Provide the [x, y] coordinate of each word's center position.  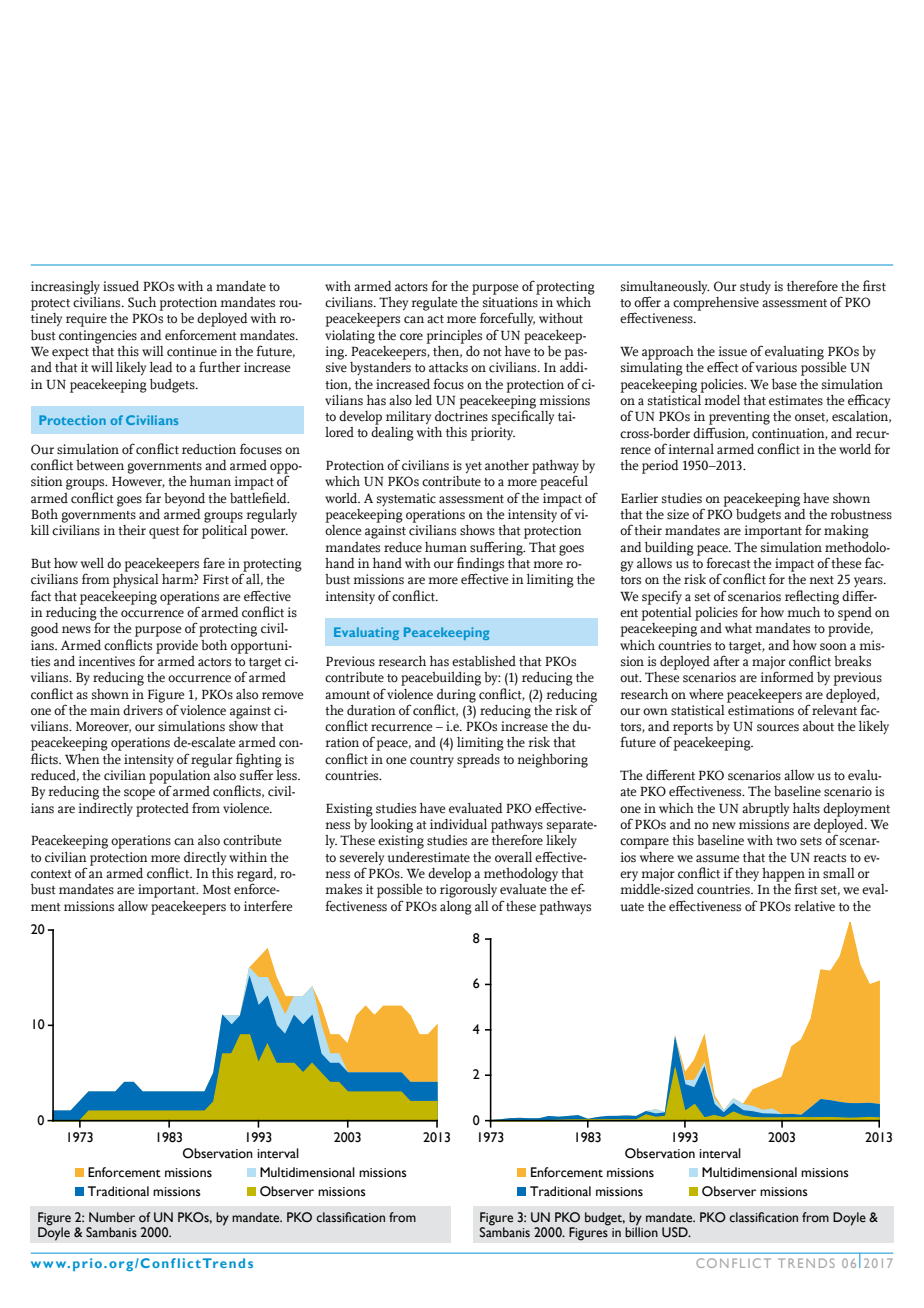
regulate [434, 304]
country [432, 761]
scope [139, 794]
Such [142, 302]
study [755, 287]
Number [112, 1217]
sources [778, 728]
